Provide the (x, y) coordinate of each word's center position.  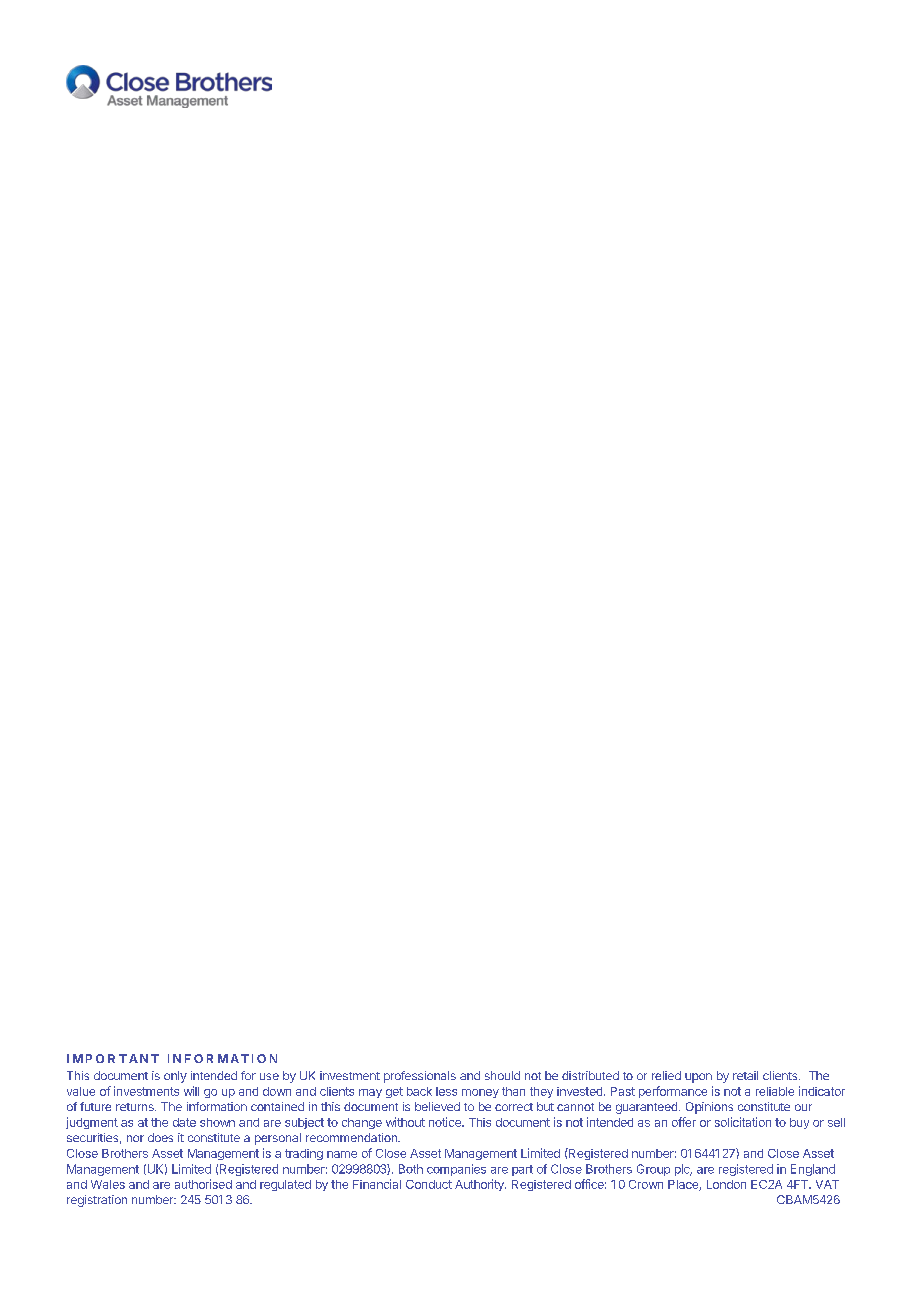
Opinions (709, 1108)
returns (136, 1107)
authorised (203, 1184)
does (160, 1137)
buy (799, 1123)
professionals (420, 1077)
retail (745, 1075)
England (813, 1170)
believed (437, 1106)
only (175, 1077)
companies (456, 1170)
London (726, 1184)
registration (97, 1201)
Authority (480, 1185)
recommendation (352, 1137)
